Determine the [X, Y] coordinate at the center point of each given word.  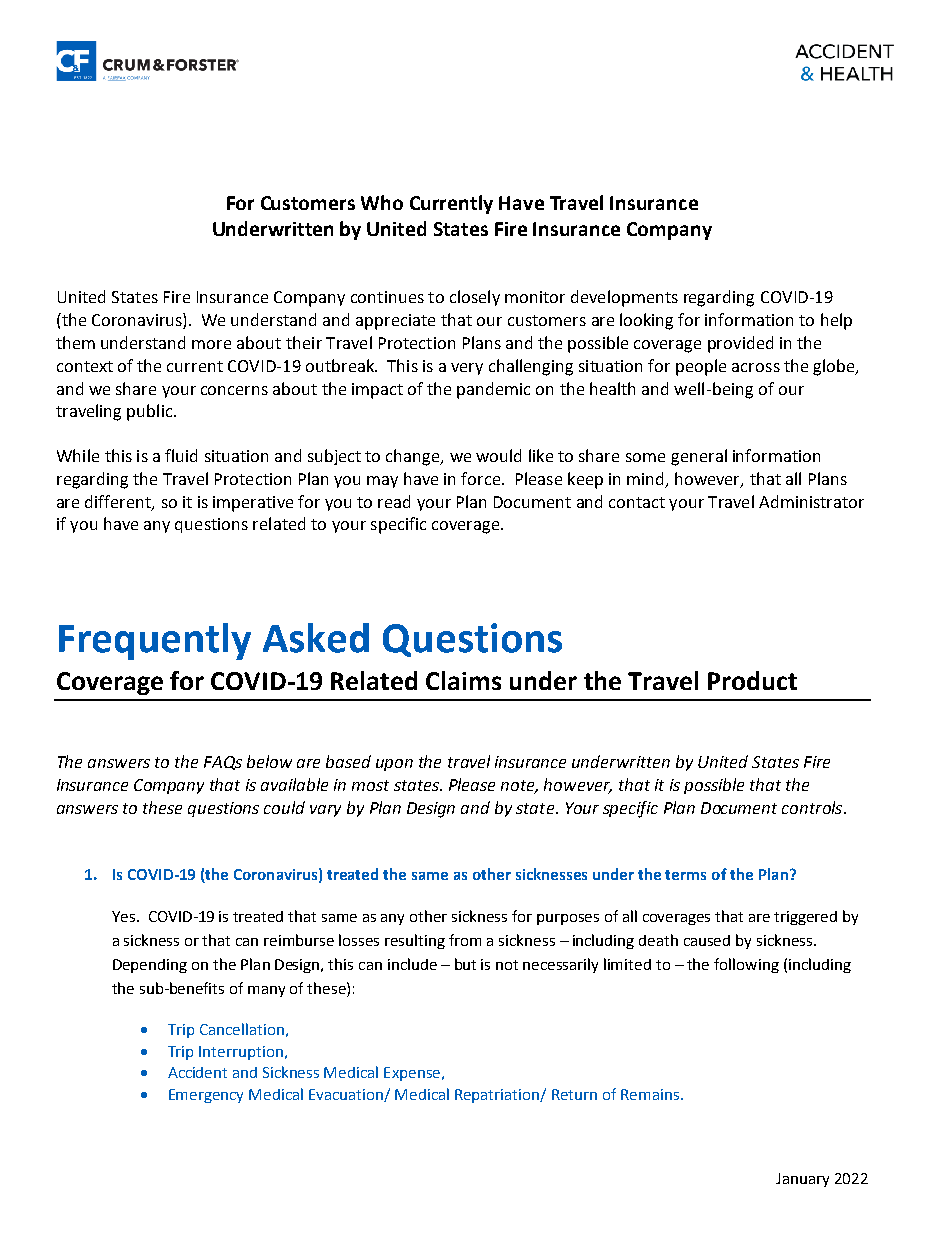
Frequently [155, 641]
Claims [463, 680]
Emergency [206, 1096]
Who [382, 202]
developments [624, 298]
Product [752, 680]
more [211, 344]
